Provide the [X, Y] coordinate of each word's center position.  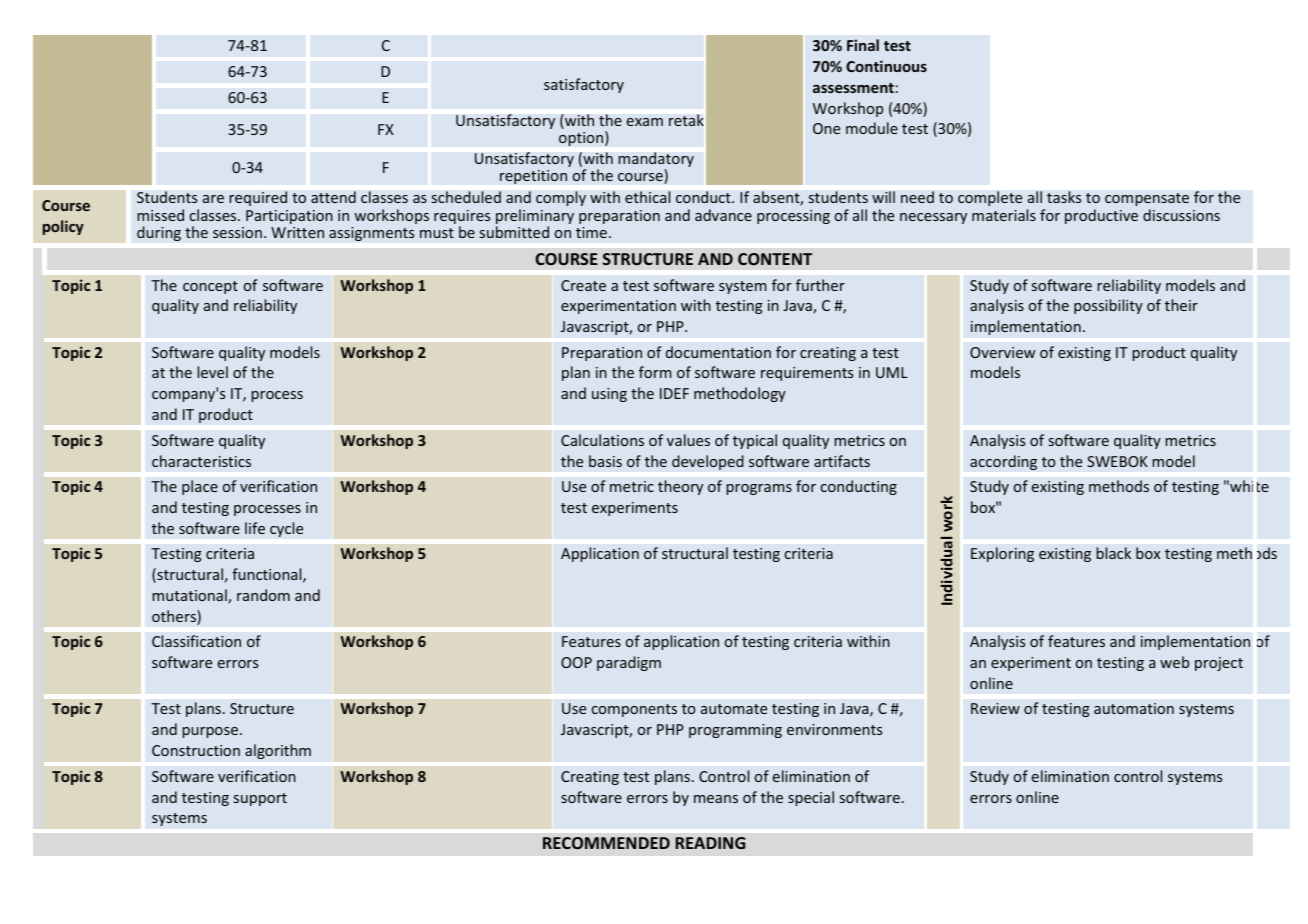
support [260, 799]
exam [645, 122]
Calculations [602, 440]
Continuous [886, 66]
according [1003, 462]
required [258, 198]
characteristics [201, 461]
